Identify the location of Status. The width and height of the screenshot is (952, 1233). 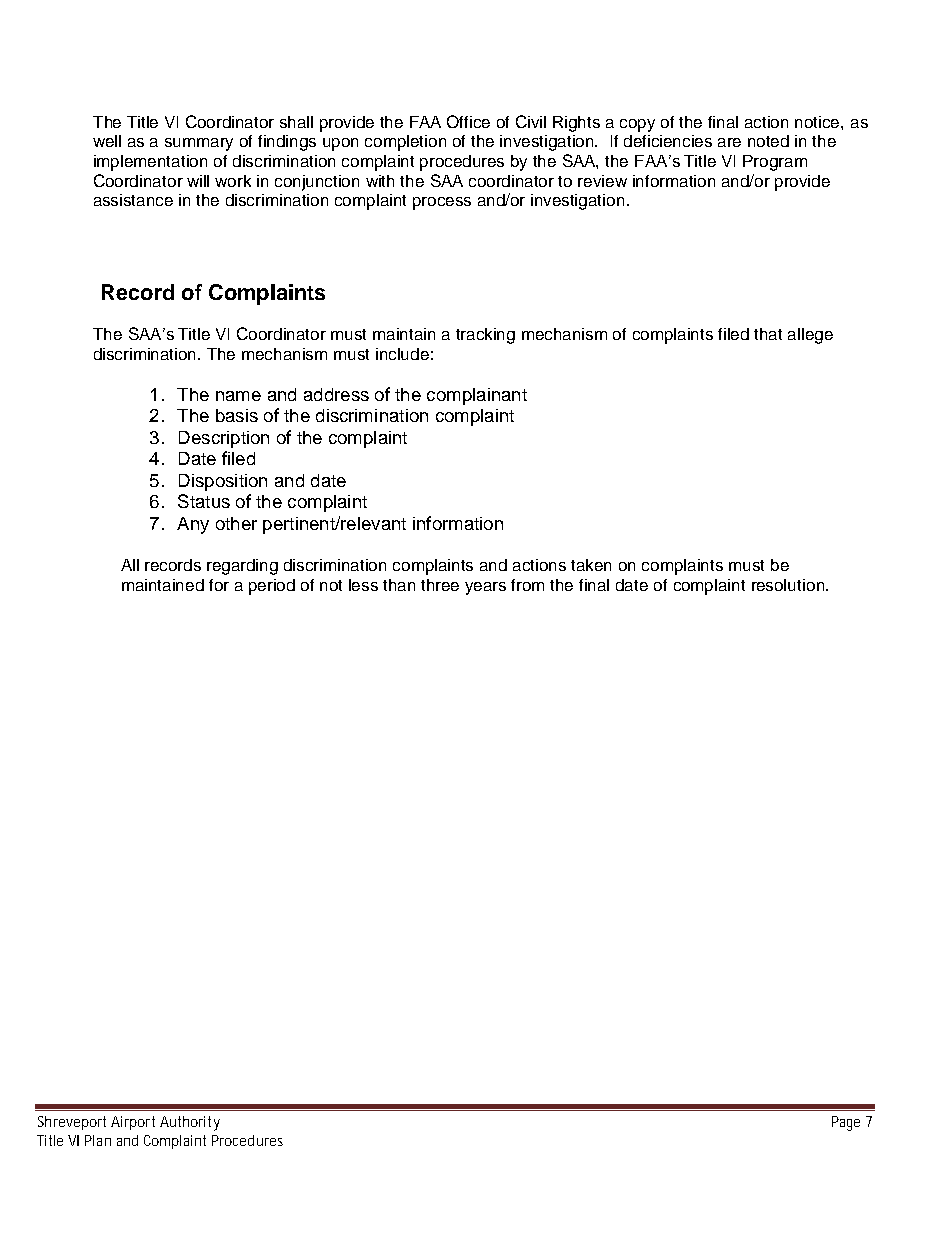
(204, 501).
